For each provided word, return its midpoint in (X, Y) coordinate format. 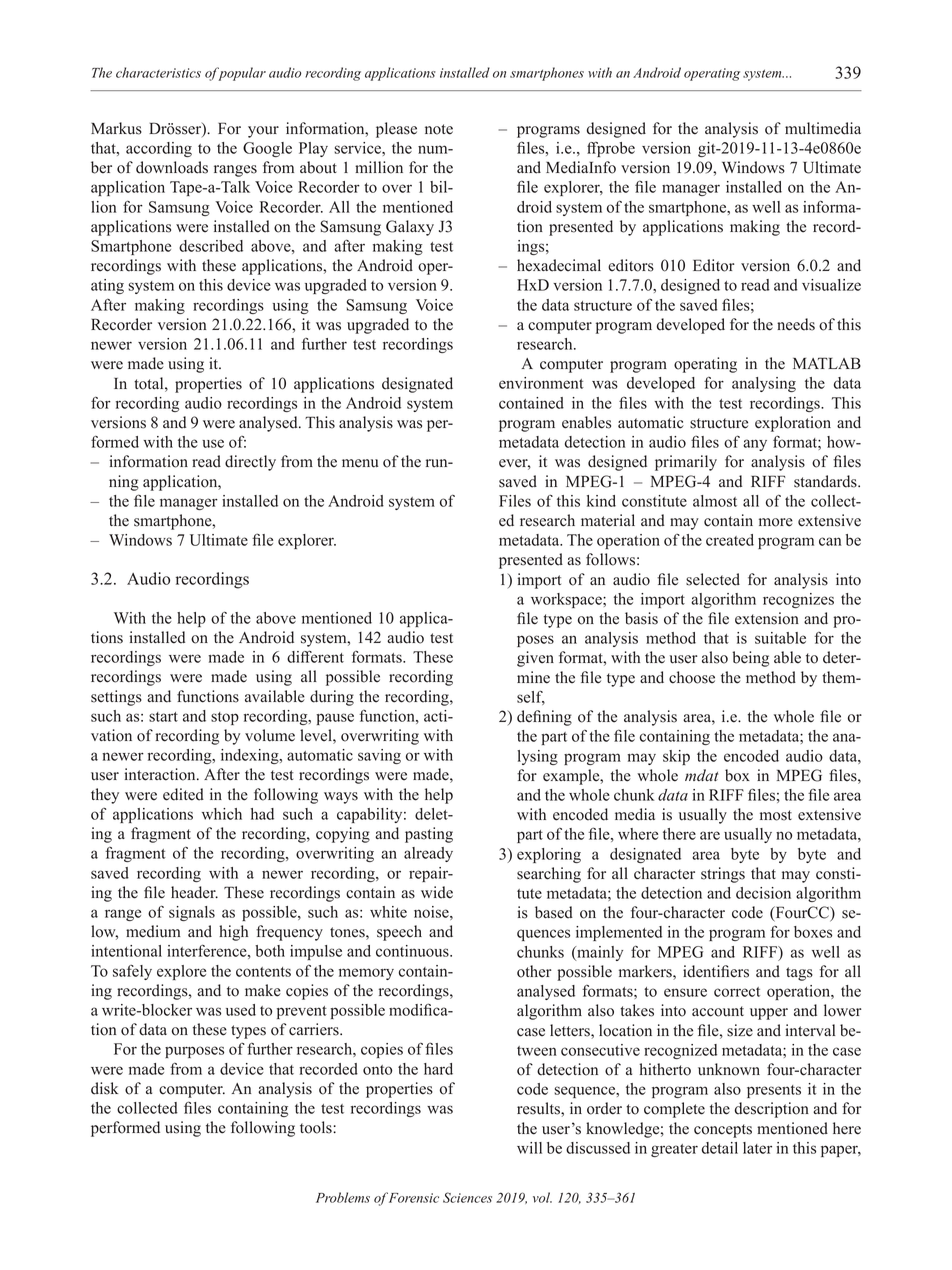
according (159, 149)
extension (767, 618)
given (535, 659)
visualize (831, 285)
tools (317, 1127)
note (439, 129)
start (163, 717)
